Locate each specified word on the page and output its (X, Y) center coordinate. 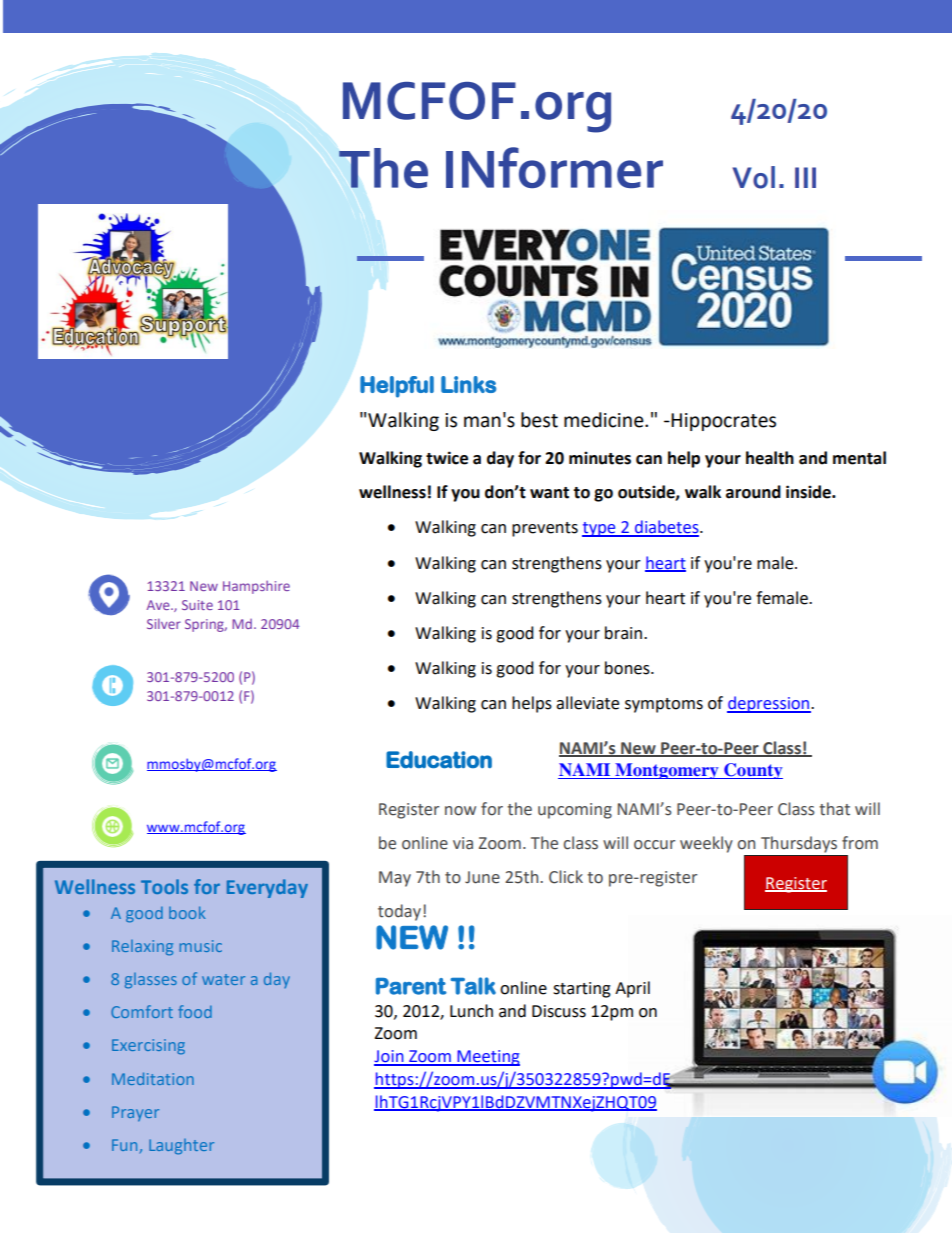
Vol (753, 177)
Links (468, 384)
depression (769, 704)
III (805, 177)
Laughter (181, 1147)
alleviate (587, 703)
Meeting (487, 1058)
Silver (164, 623)
